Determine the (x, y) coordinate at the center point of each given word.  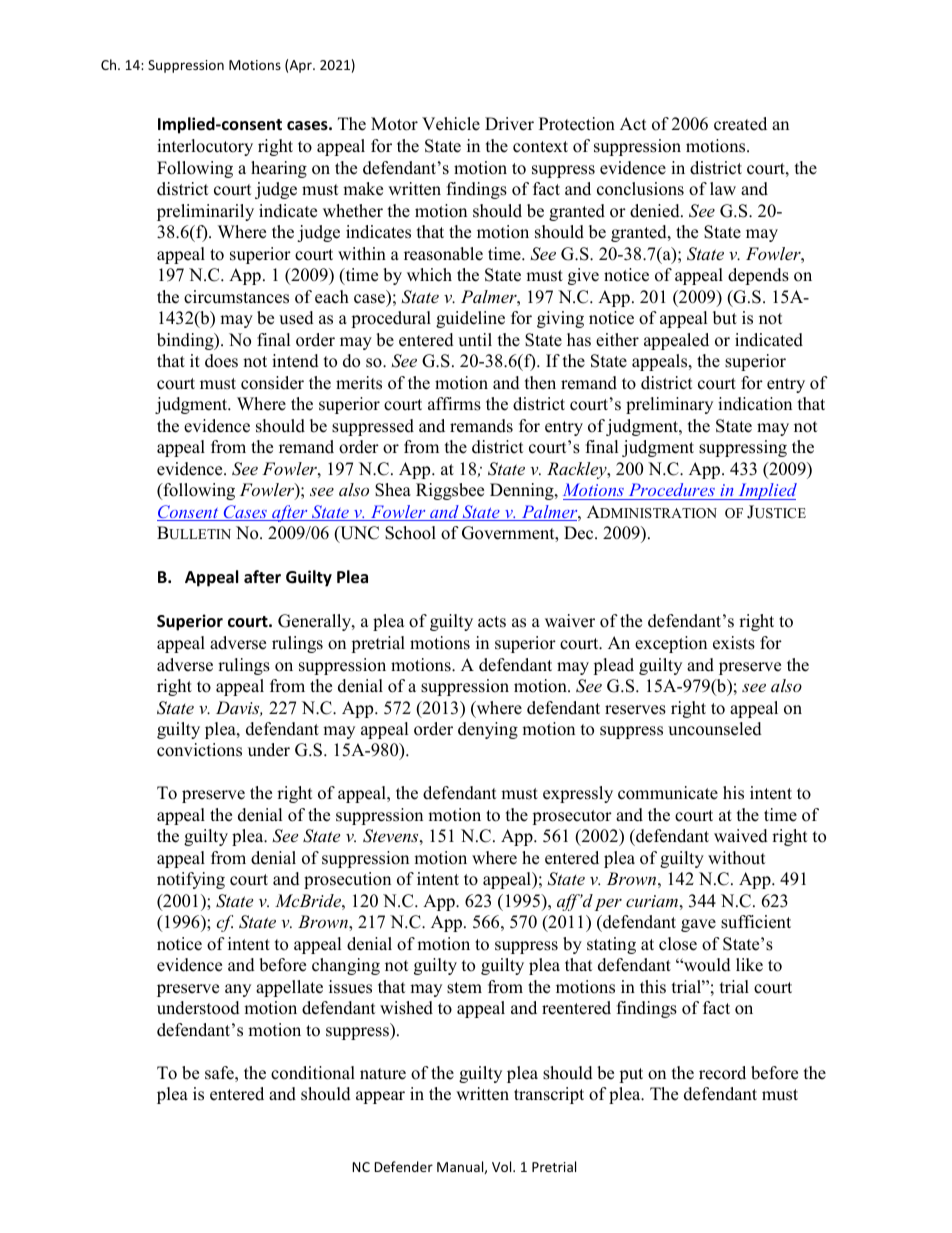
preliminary (669, 405)
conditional (313, 1073)
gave (698, 925)
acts (492, 622)
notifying (191, 880)
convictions (199, 750)
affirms (454, 404)
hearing (279, 169)
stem (464, 988)
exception (671, 644)
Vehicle (451, 124)
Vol (503, 1166)
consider (272, 383)
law (723, 188)
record (722, 1073)
